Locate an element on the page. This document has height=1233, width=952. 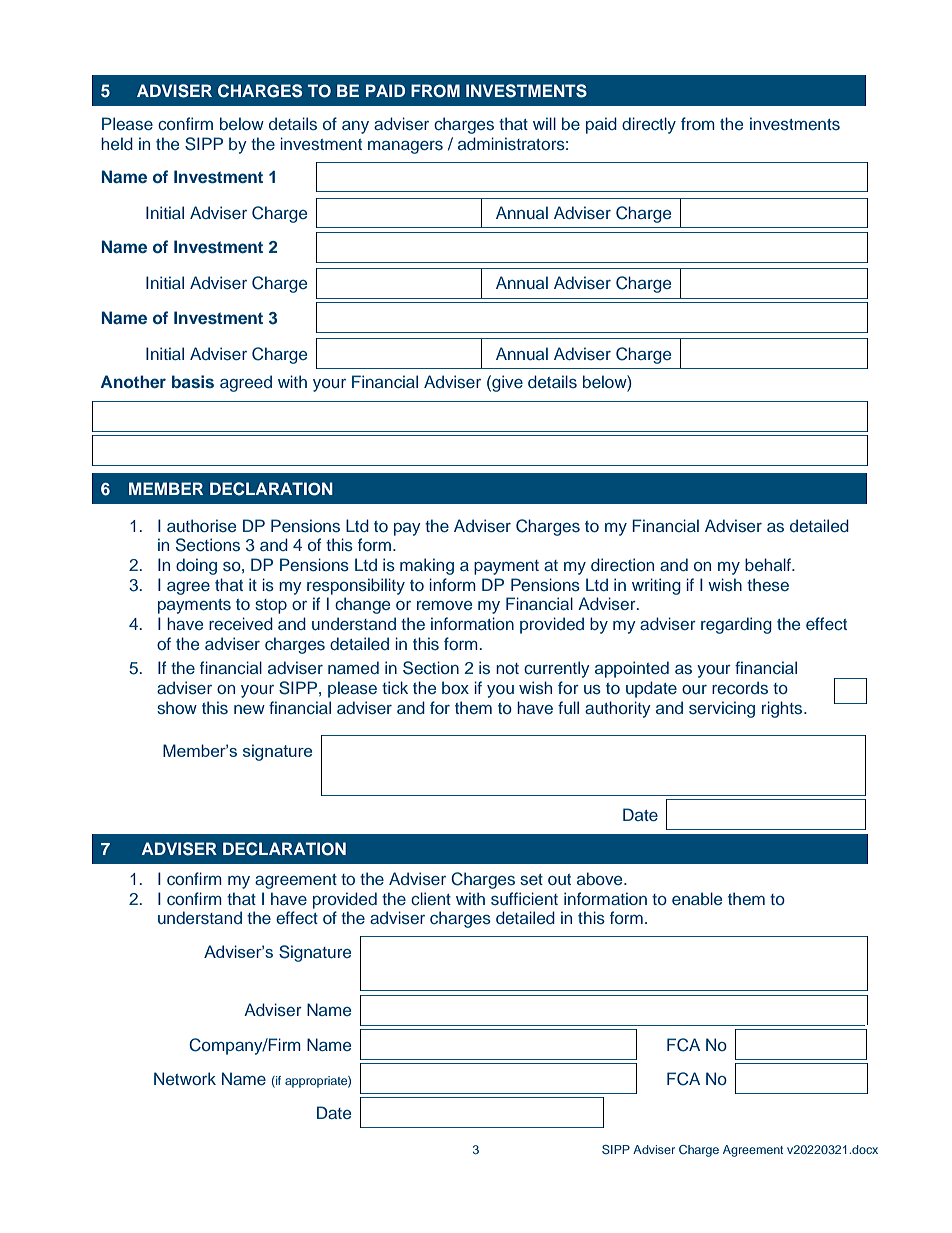
Network is located at coordinates (185, 1078).
